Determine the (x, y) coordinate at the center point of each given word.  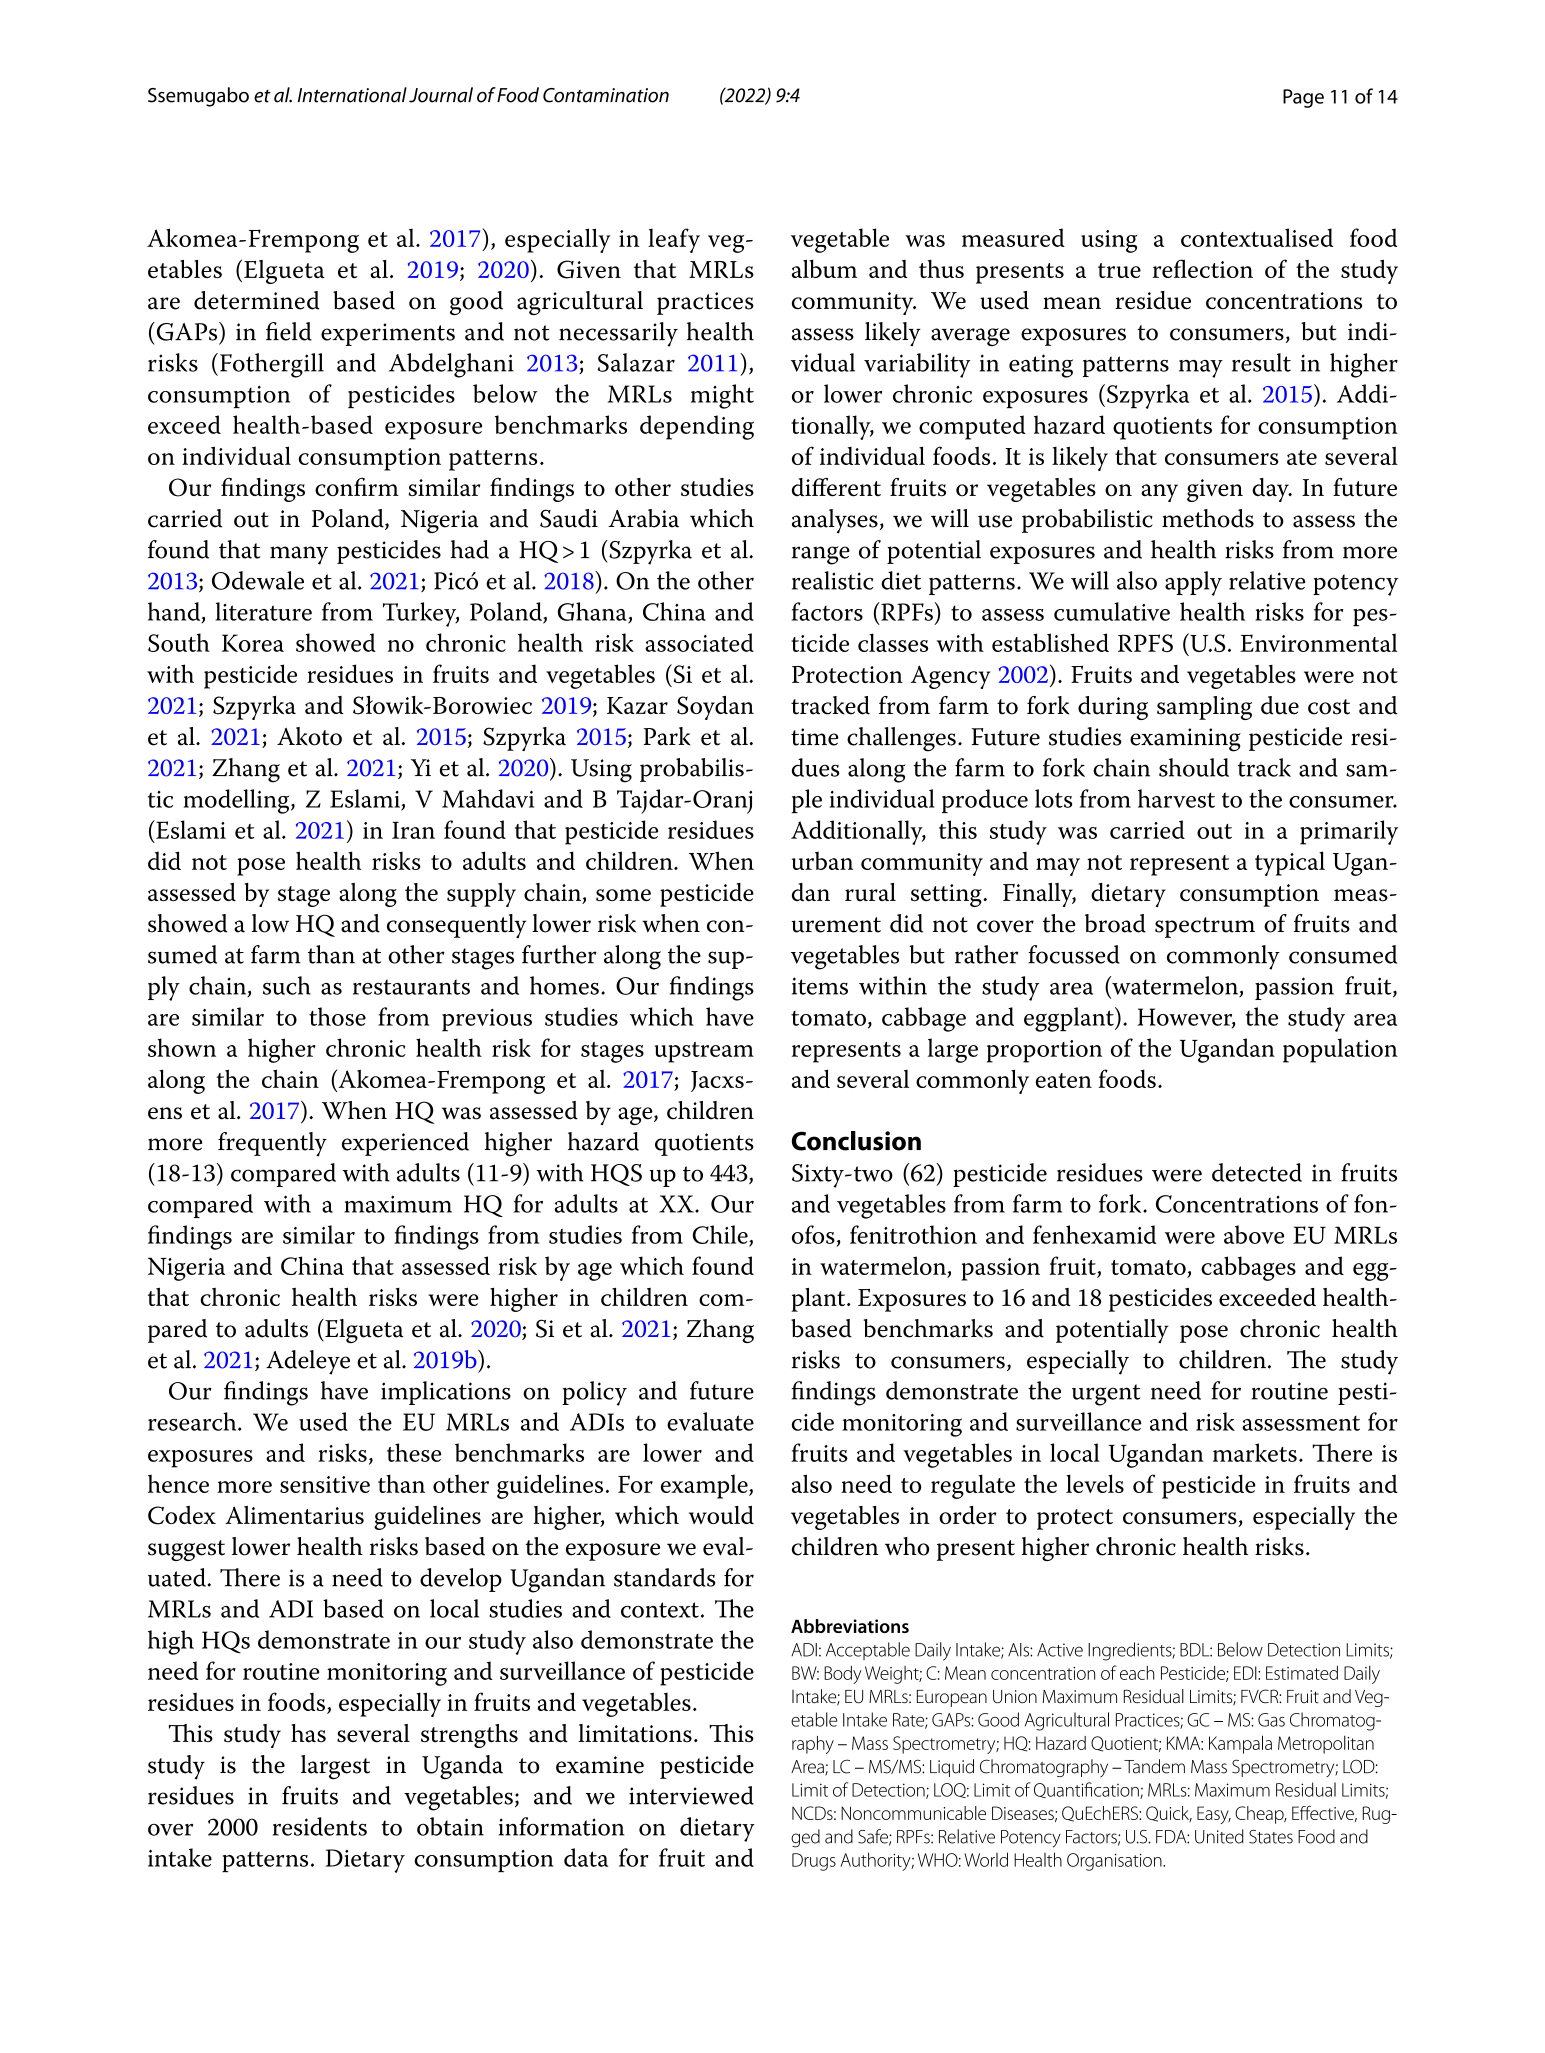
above (1254, 1234)
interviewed (691, 1795)
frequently (272, 1144)
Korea (253, 643)
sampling (1204, 708)
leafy (674, 240)
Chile (721, 1235)
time (815, 737)
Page (1303, 98)
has (308, 1733)
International (352, 95)
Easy (1214, 1815)
